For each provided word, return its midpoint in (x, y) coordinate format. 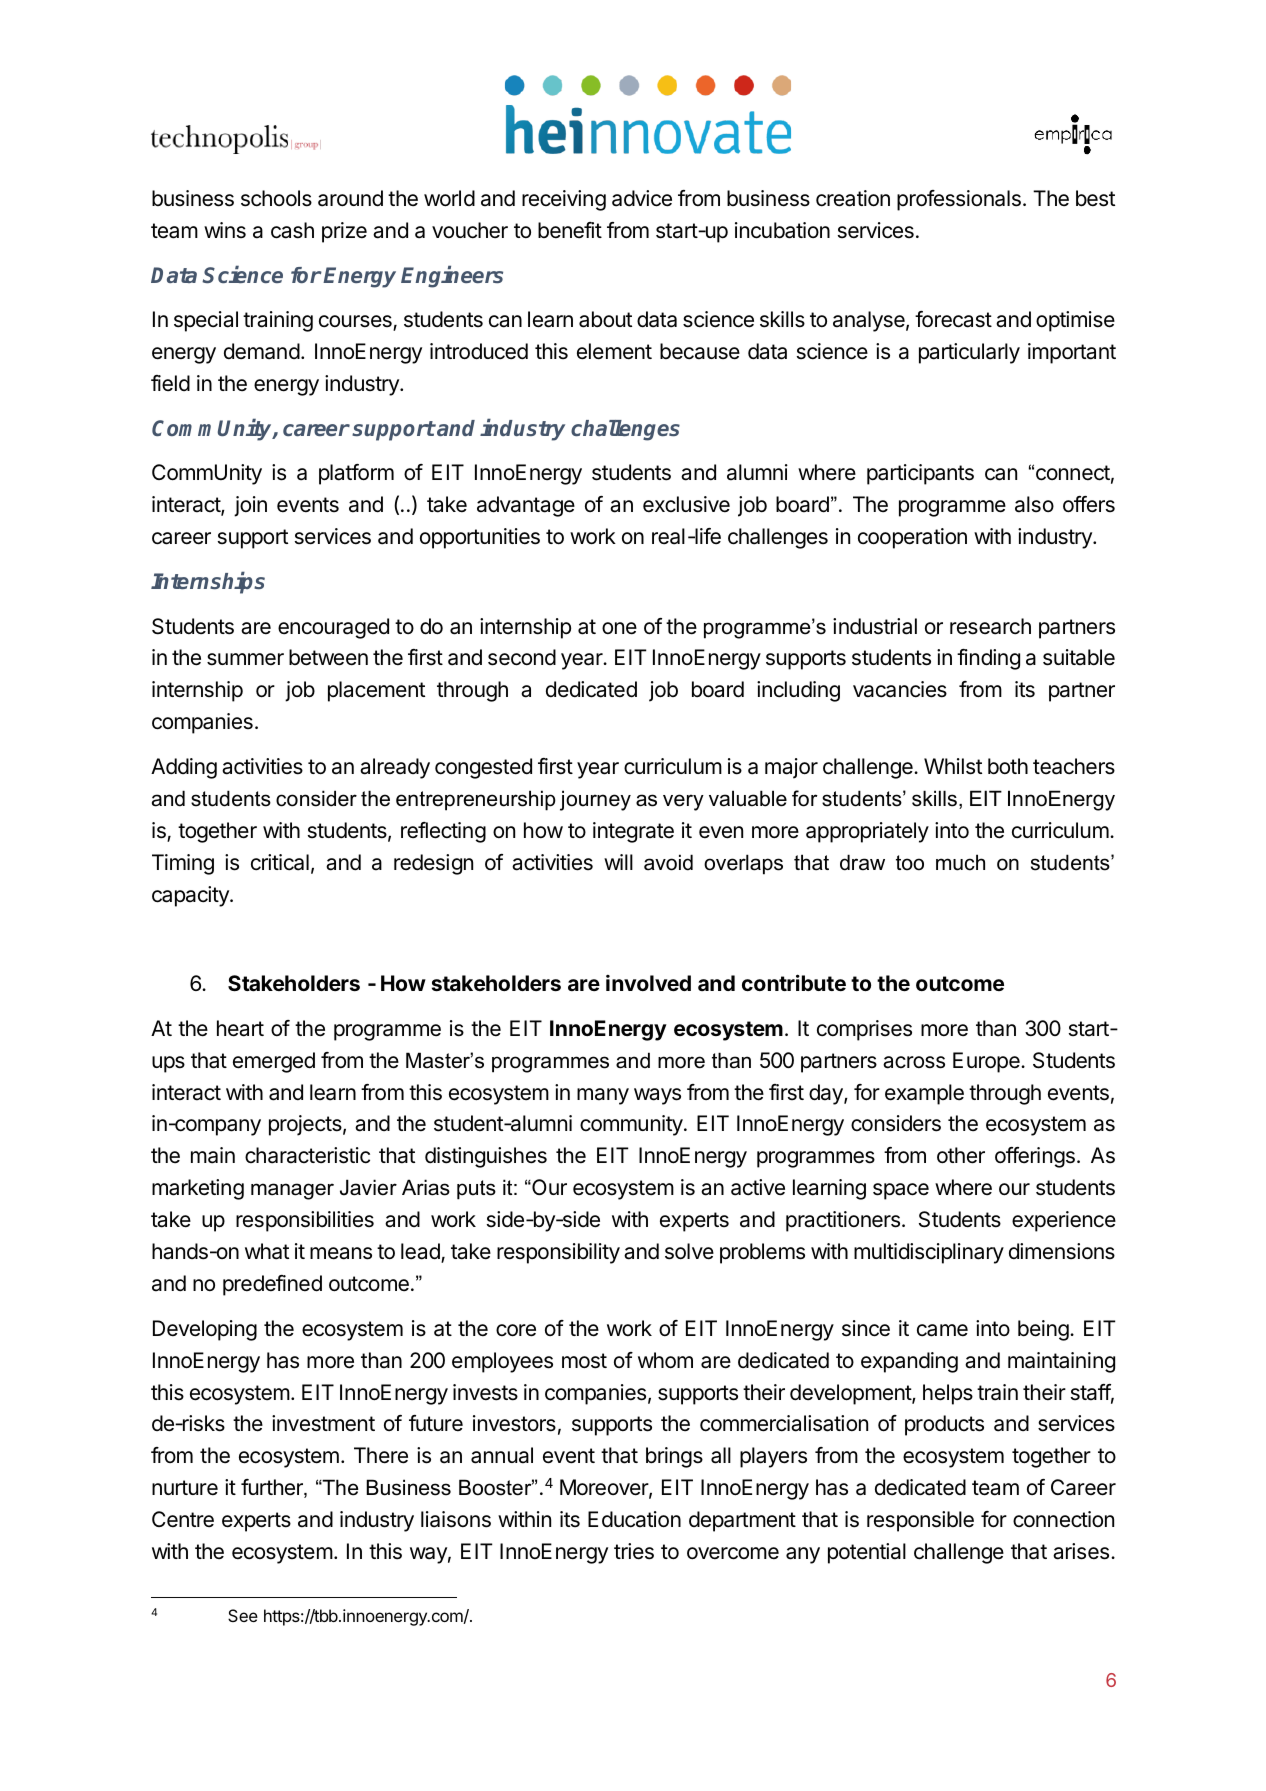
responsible (920, 1521)
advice (642, 198)
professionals (959, 200)
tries (634, 1551)
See (243, 1615)
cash (292, 230)
